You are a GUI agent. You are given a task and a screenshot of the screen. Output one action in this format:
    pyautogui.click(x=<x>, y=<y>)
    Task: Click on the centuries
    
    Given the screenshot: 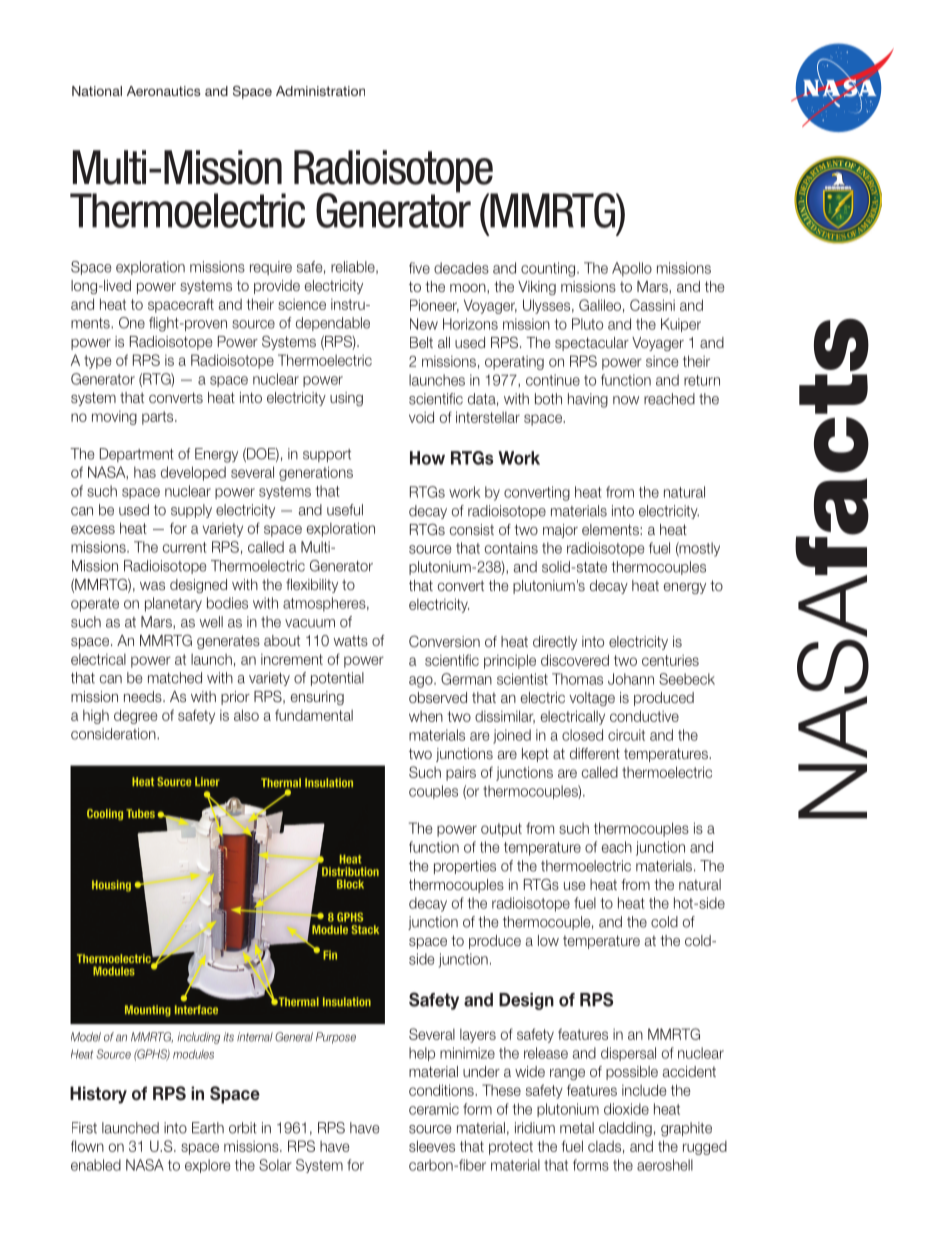 What is the action you would take?
    pyautogui.click(x=670, y=660)
